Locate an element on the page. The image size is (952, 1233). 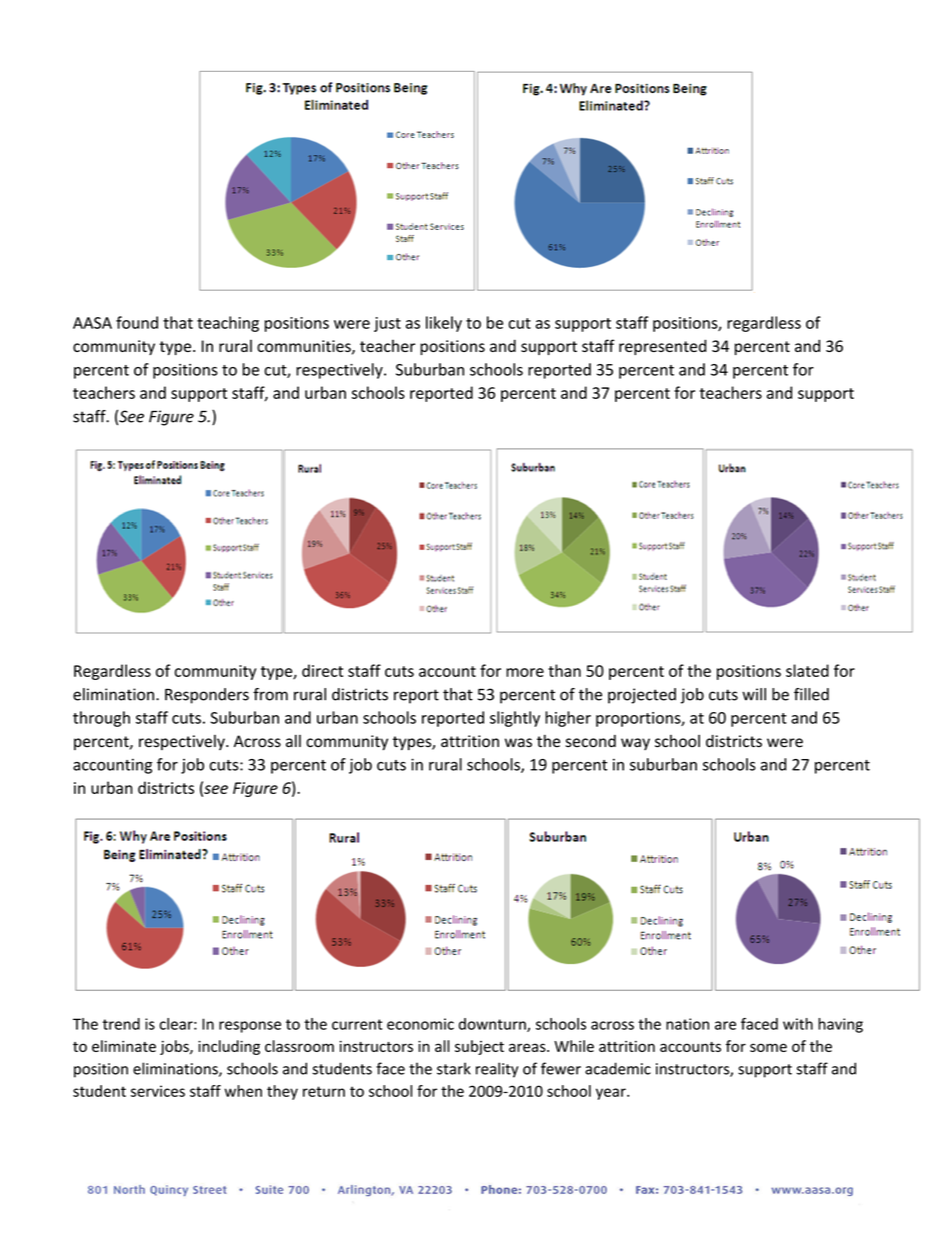
represented is located at coordinates (662, 347).
